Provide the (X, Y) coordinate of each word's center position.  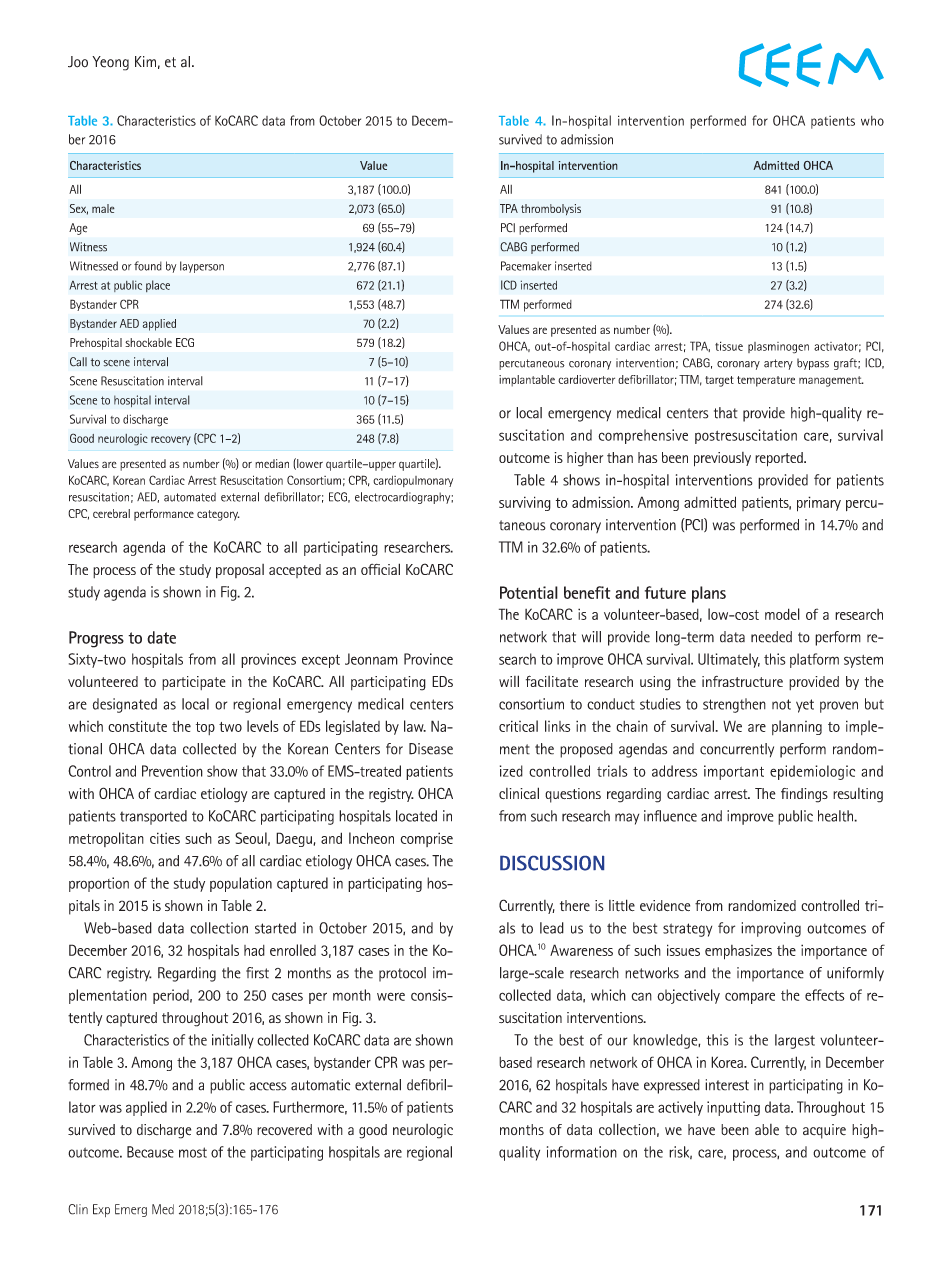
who (872, 121)
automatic (320, 1085)
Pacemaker (526, 266)
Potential (529, 592)
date (161, 637)
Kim (145, 61)
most (193, 1152)
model (782, 614)
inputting (733, 1108)
